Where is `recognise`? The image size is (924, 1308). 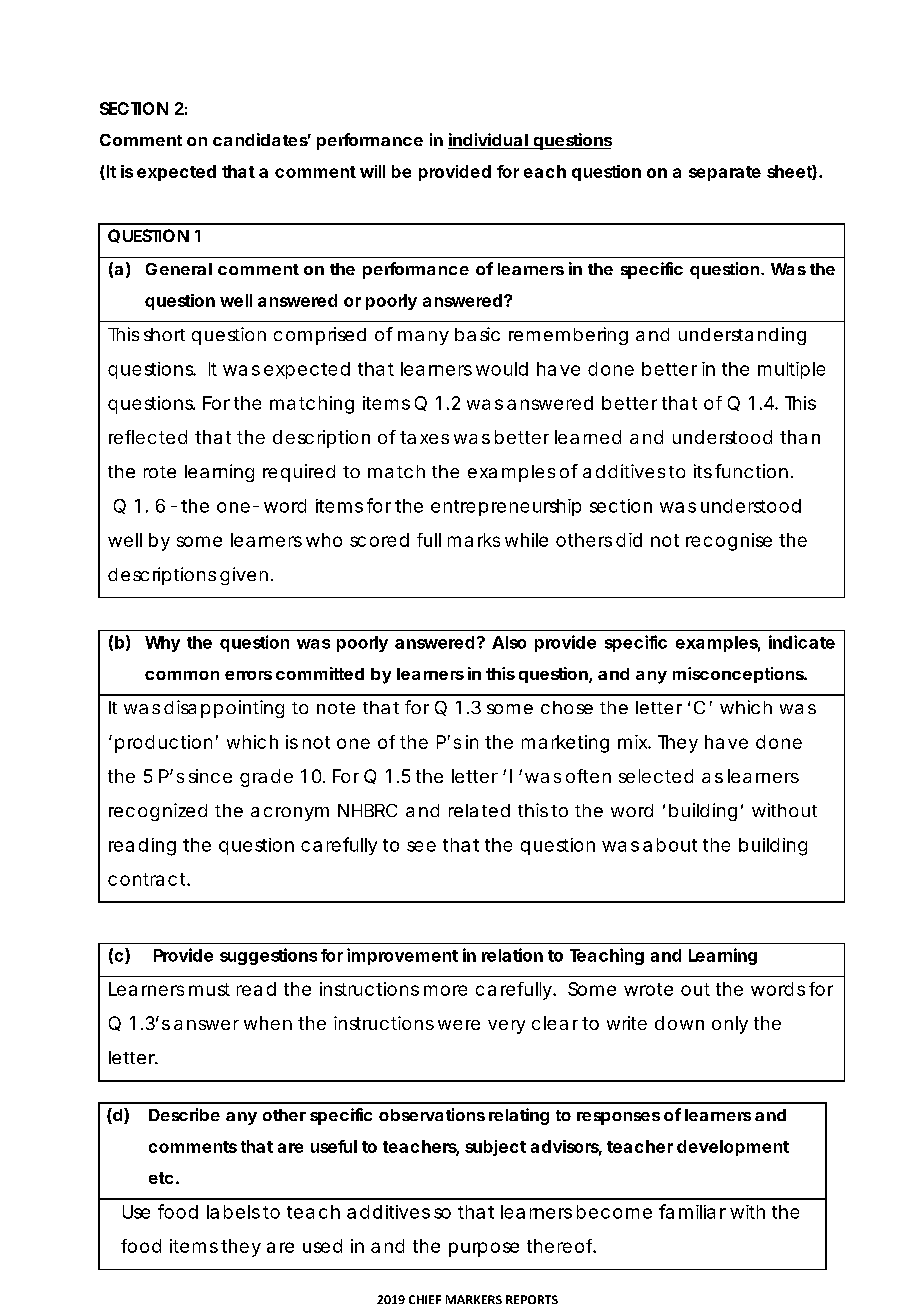
recognise is located at coordinates (729, 542).
